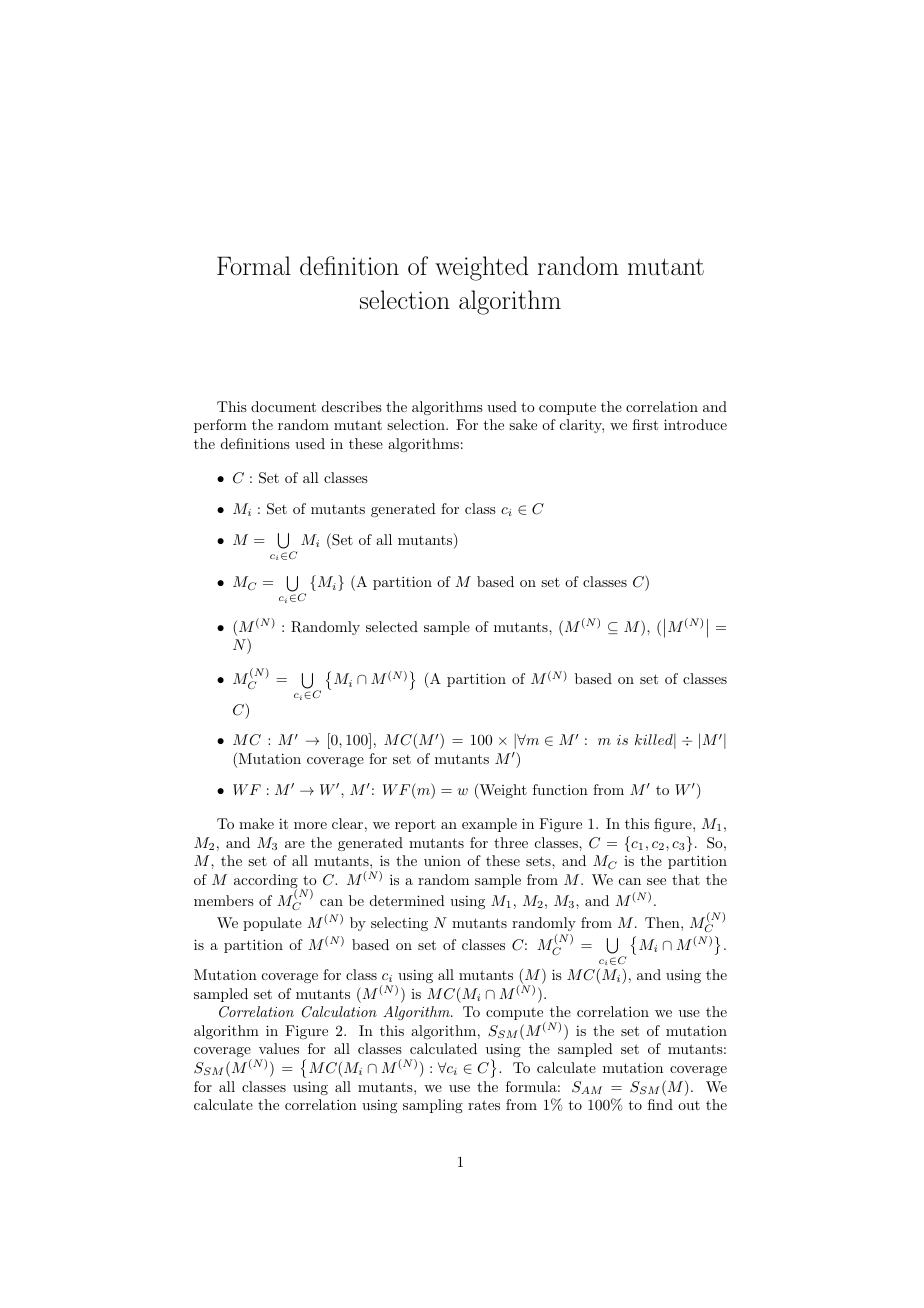 The width and height of the screenshot is (924, 1308). I want to click on make, so click(256, 823).
